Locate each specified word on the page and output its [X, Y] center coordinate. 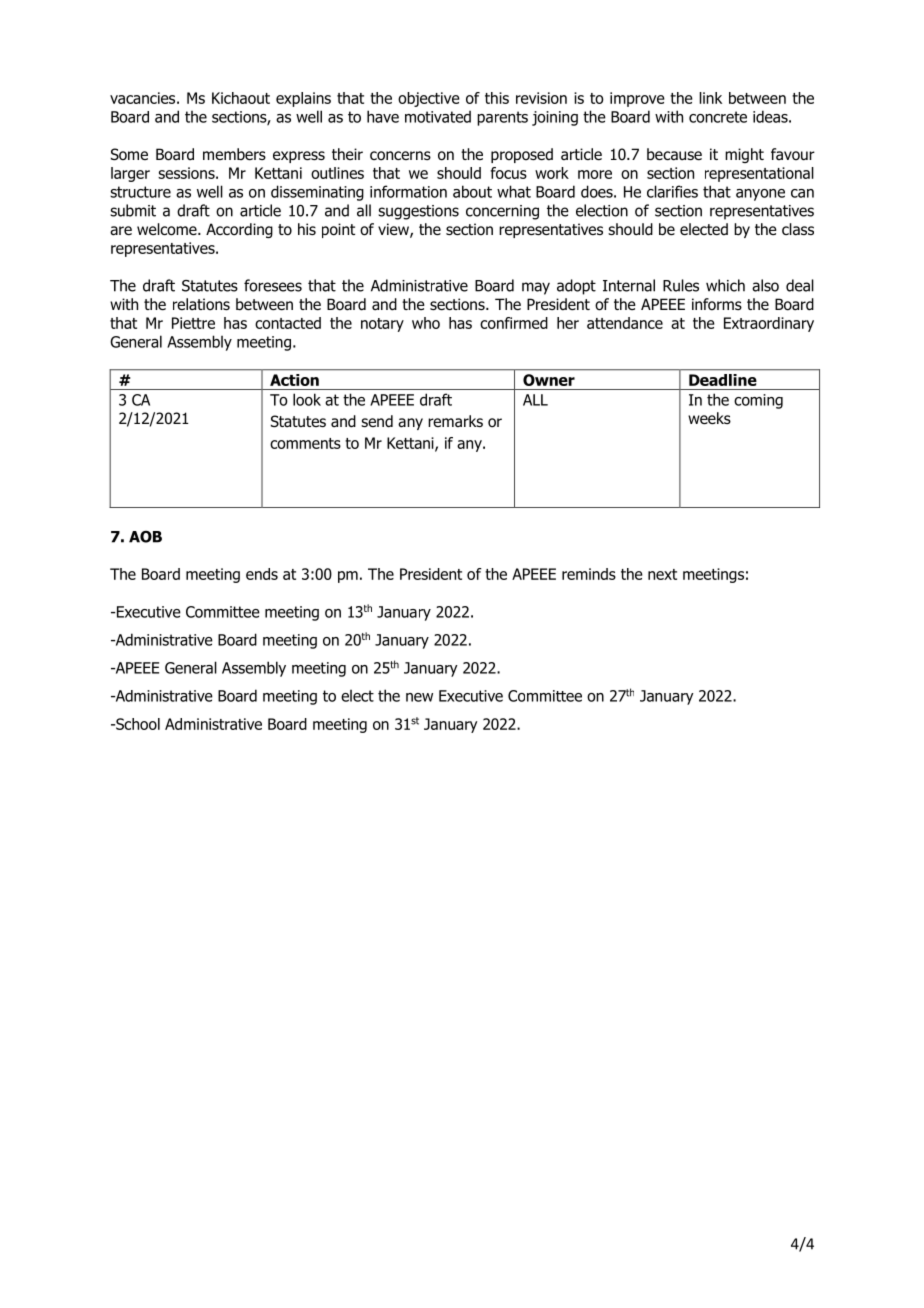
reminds [589, 574]
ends [262, 574]
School [137, 724]
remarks [455, 421]
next [662, 574]
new [419, 697]
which [725, 285]
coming [758, 401]
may [536, 288]
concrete [718, 117]
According [239, 230]
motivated [438, 116]
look [307, 399]
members [234, 154]
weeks [709, 418]
